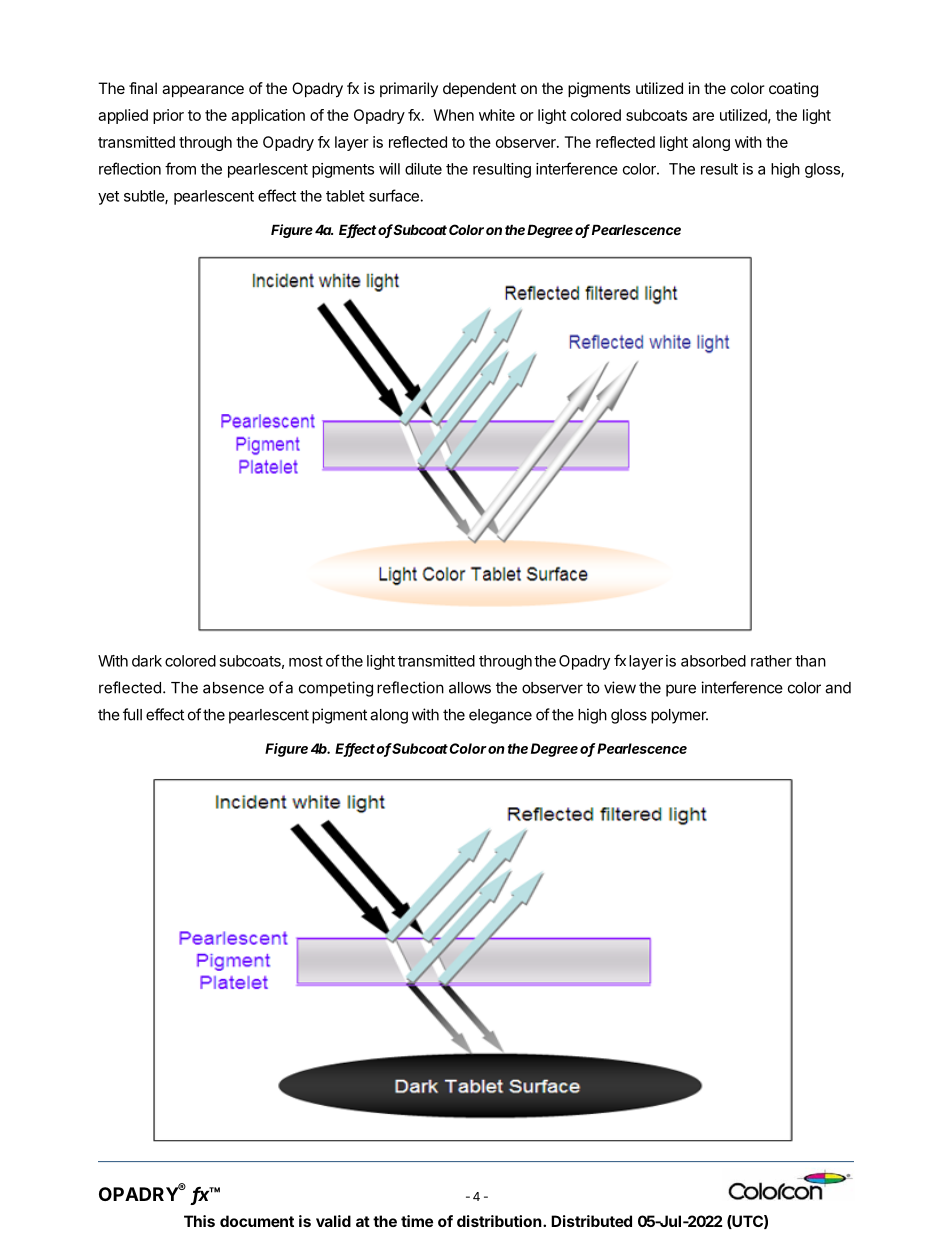  What do you see at coordinates (199, 1221) in the page?
I see `This` at bounding box center [199, 1221].
